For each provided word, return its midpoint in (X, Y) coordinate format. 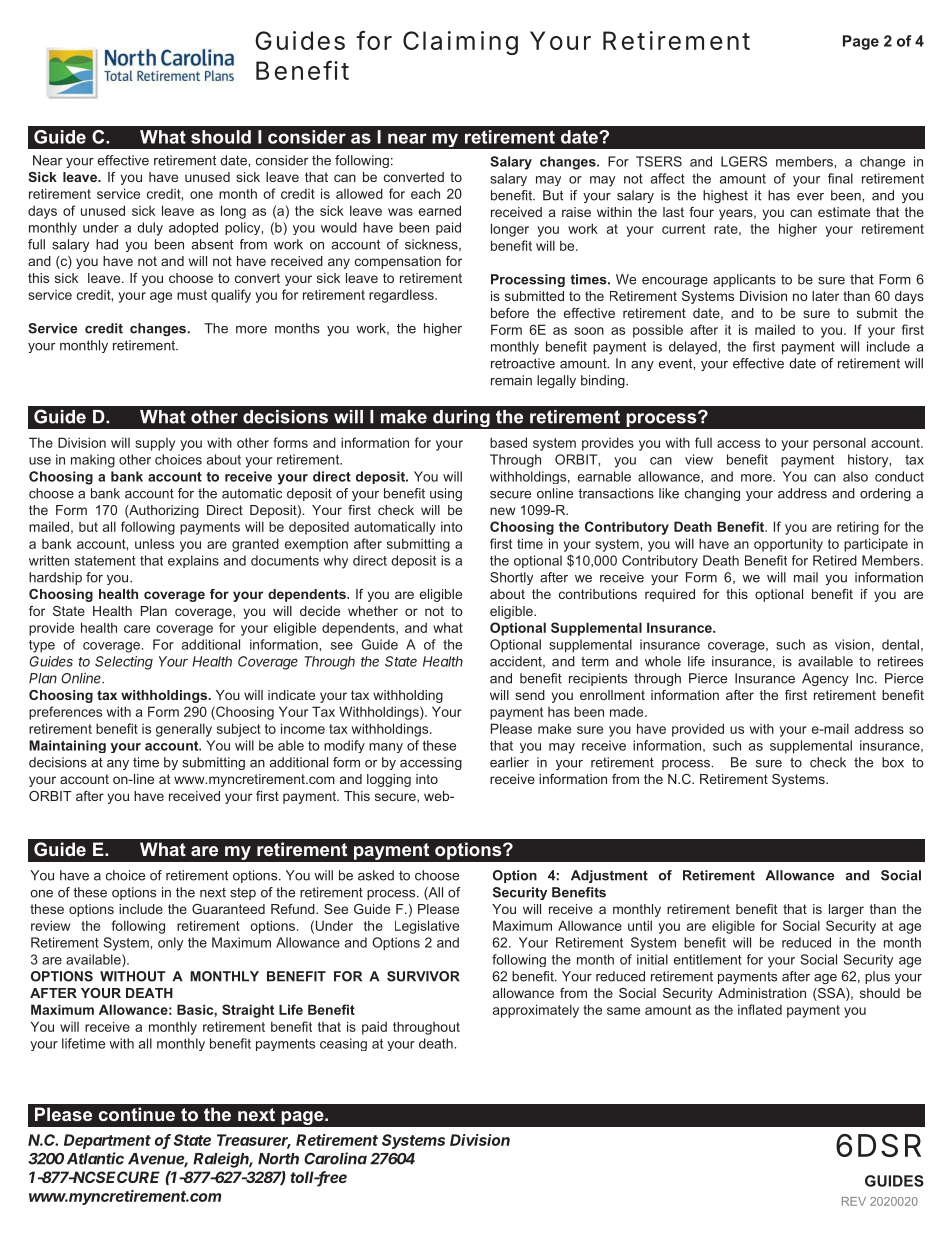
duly (150, 229)
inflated (760, 1009)
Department (107, 1141)
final (840, 178)
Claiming (460, 43)
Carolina (335, 1158)
